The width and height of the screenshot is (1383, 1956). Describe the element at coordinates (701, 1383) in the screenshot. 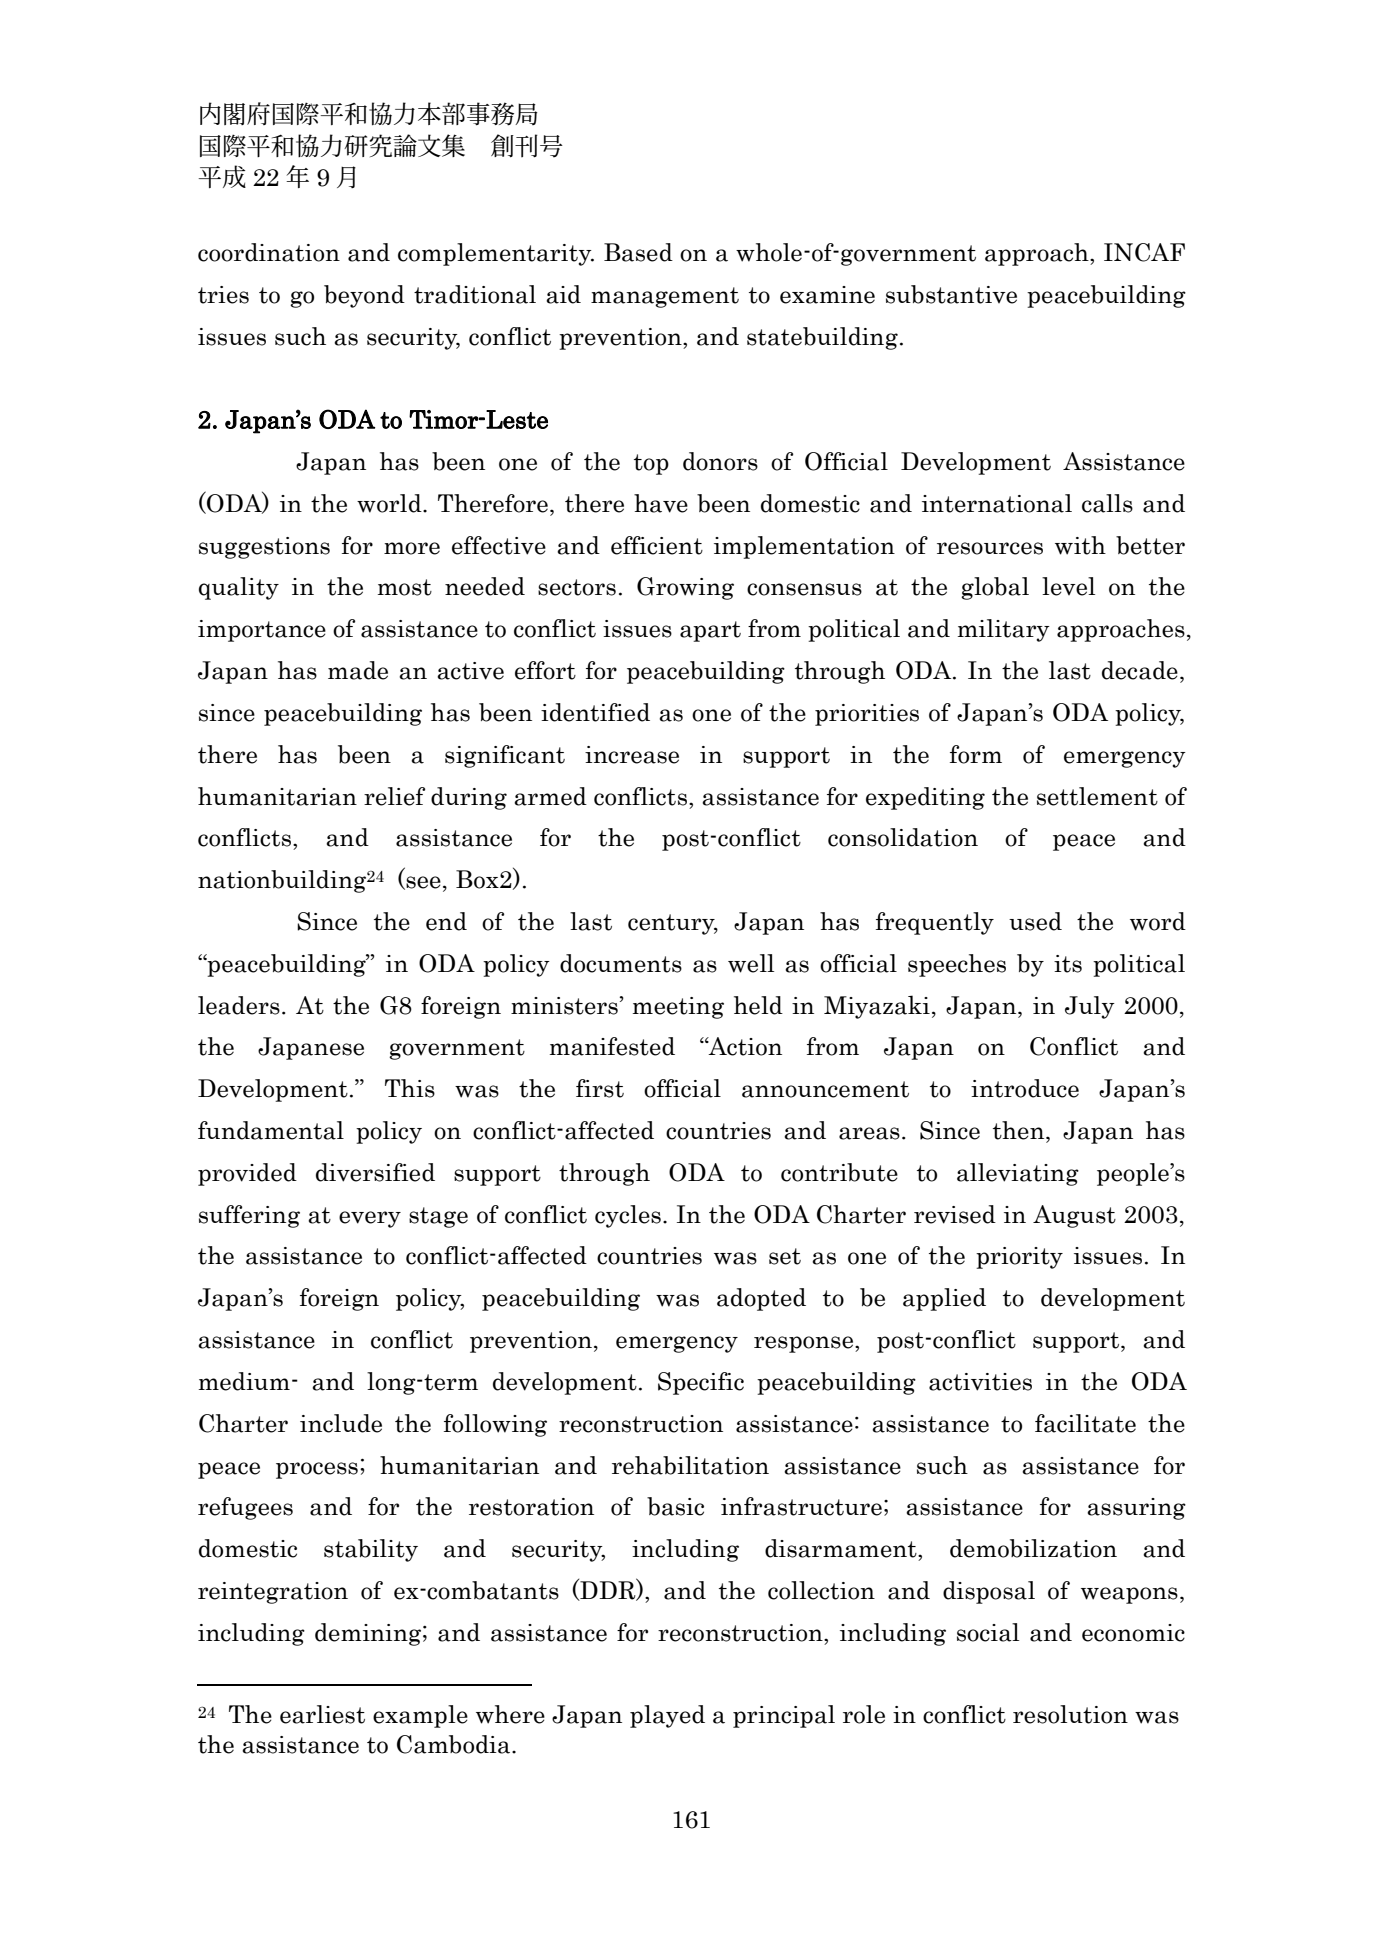

I see `Specific` at that location.
